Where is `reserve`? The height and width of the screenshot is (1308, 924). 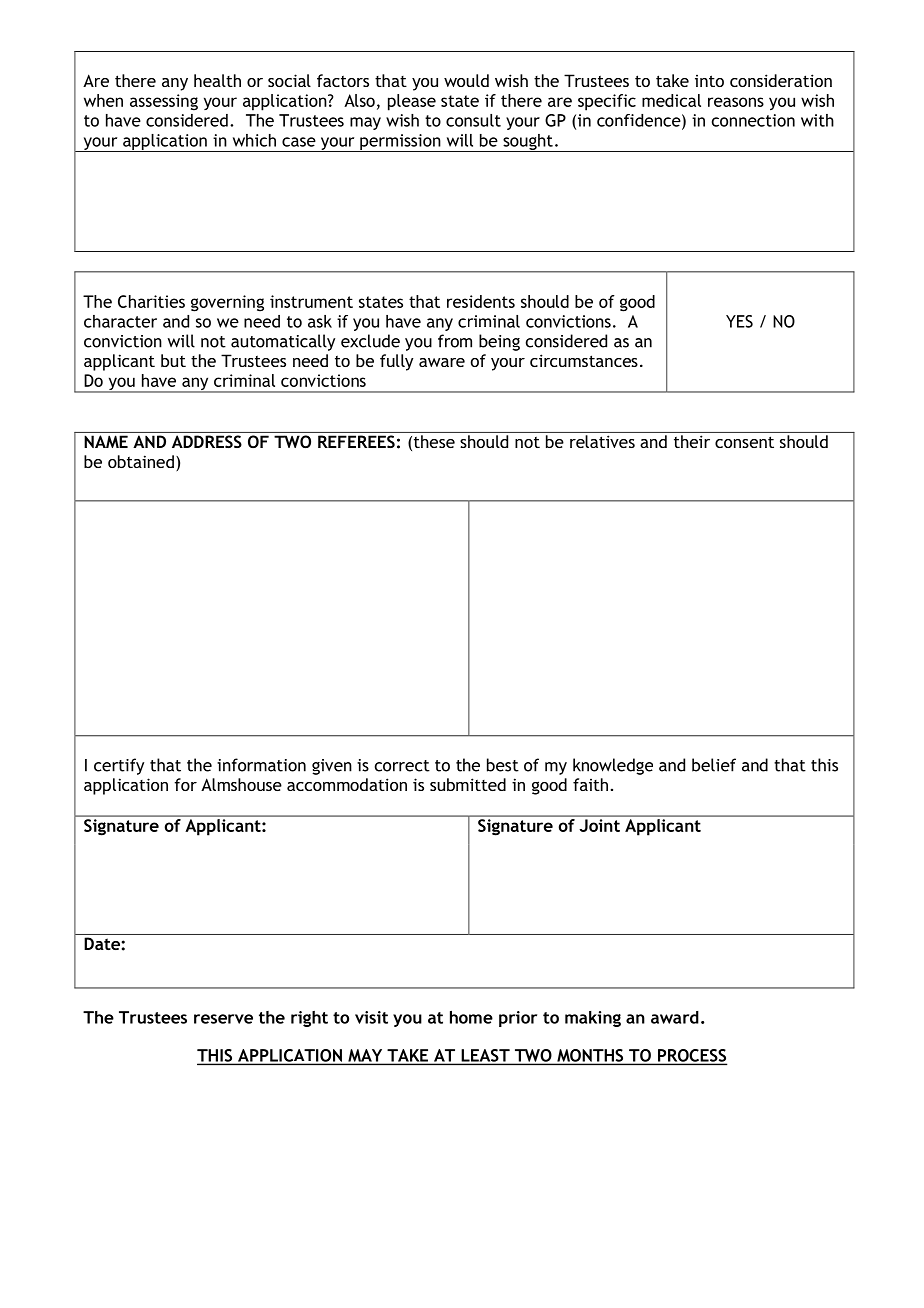 reserve is located at coordinates (223, 1019).
